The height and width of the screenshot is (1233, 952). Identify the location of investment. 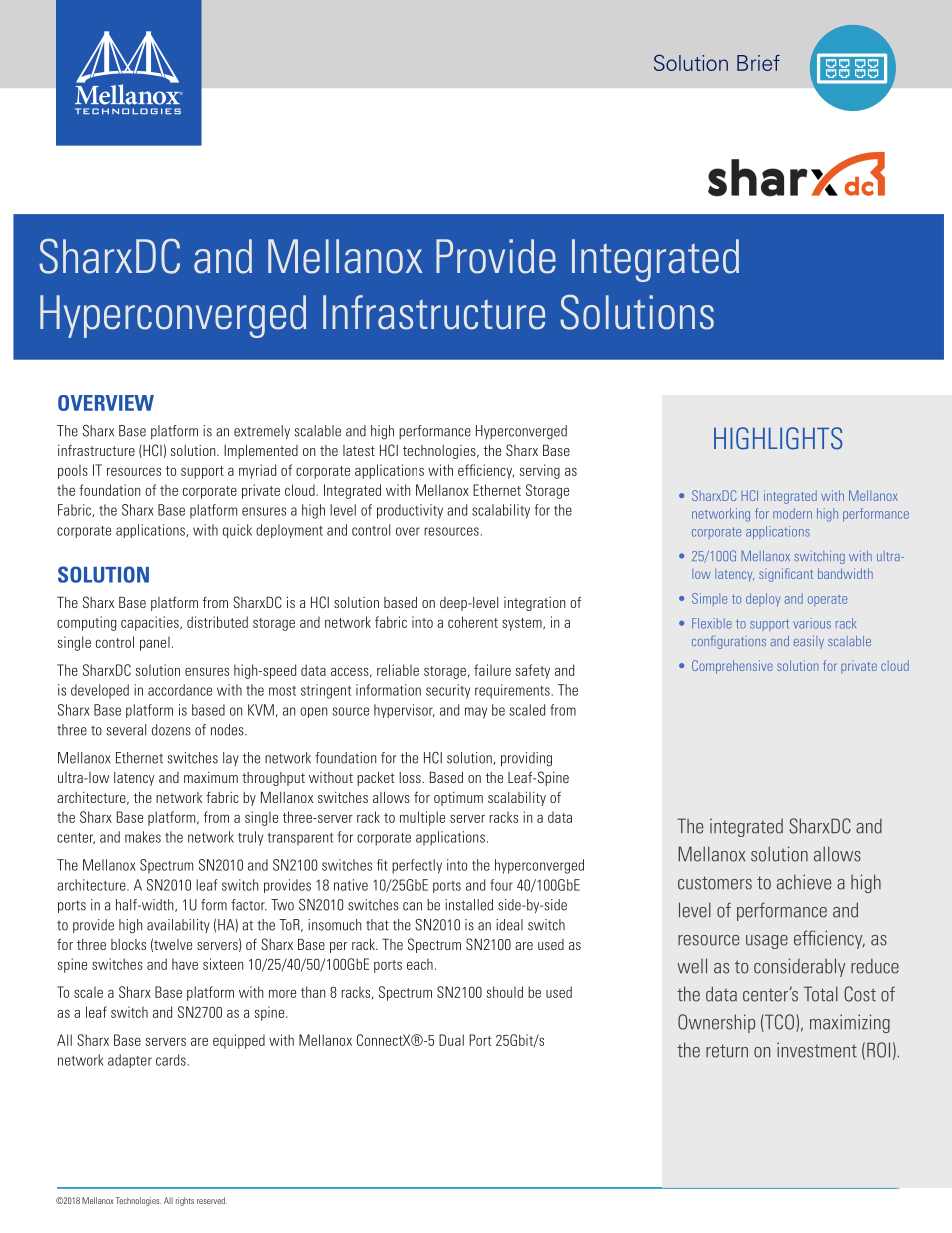
(817, 1050).
